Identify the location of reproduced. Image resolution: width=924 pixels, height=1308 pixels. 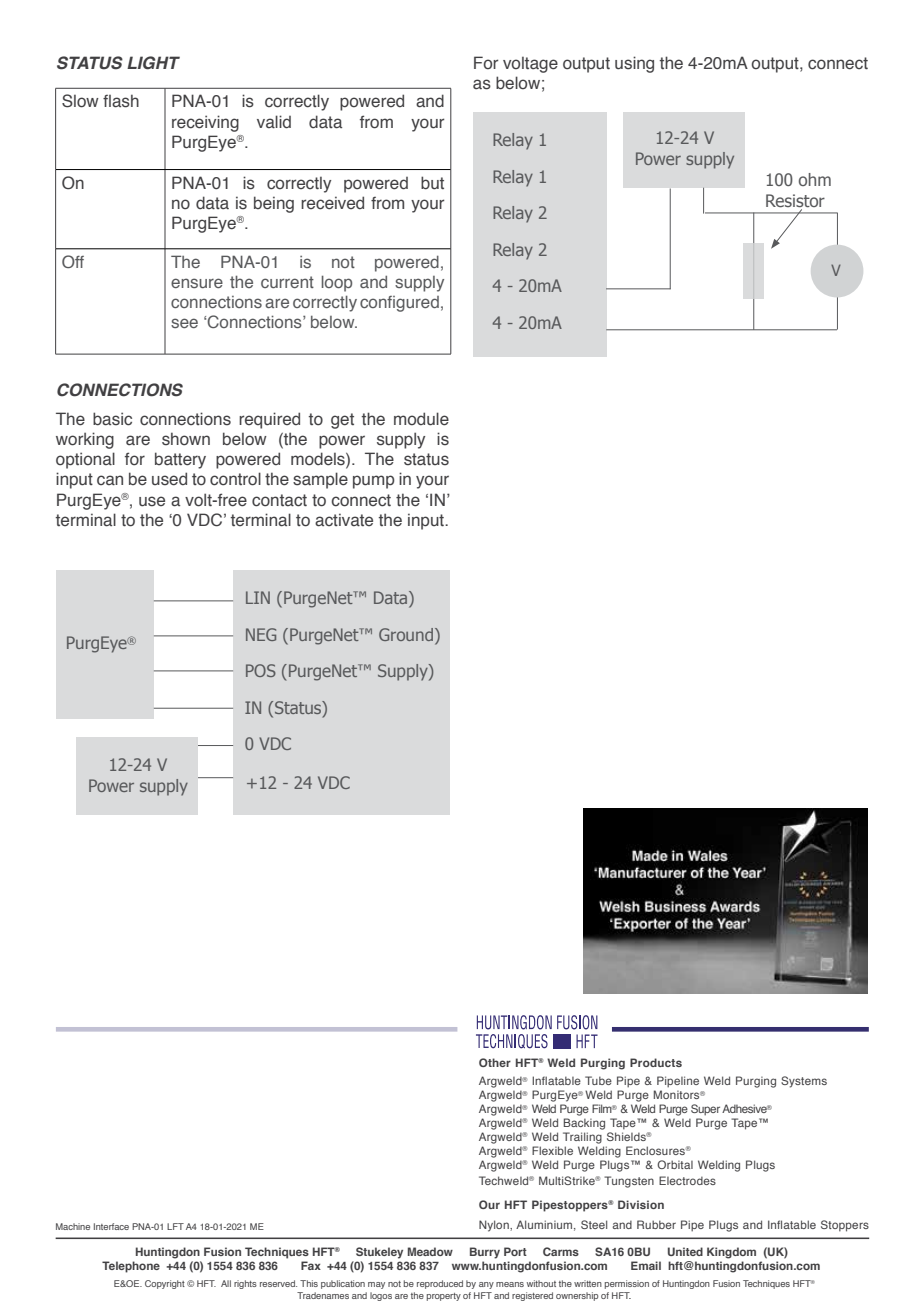
(440, 1284).
